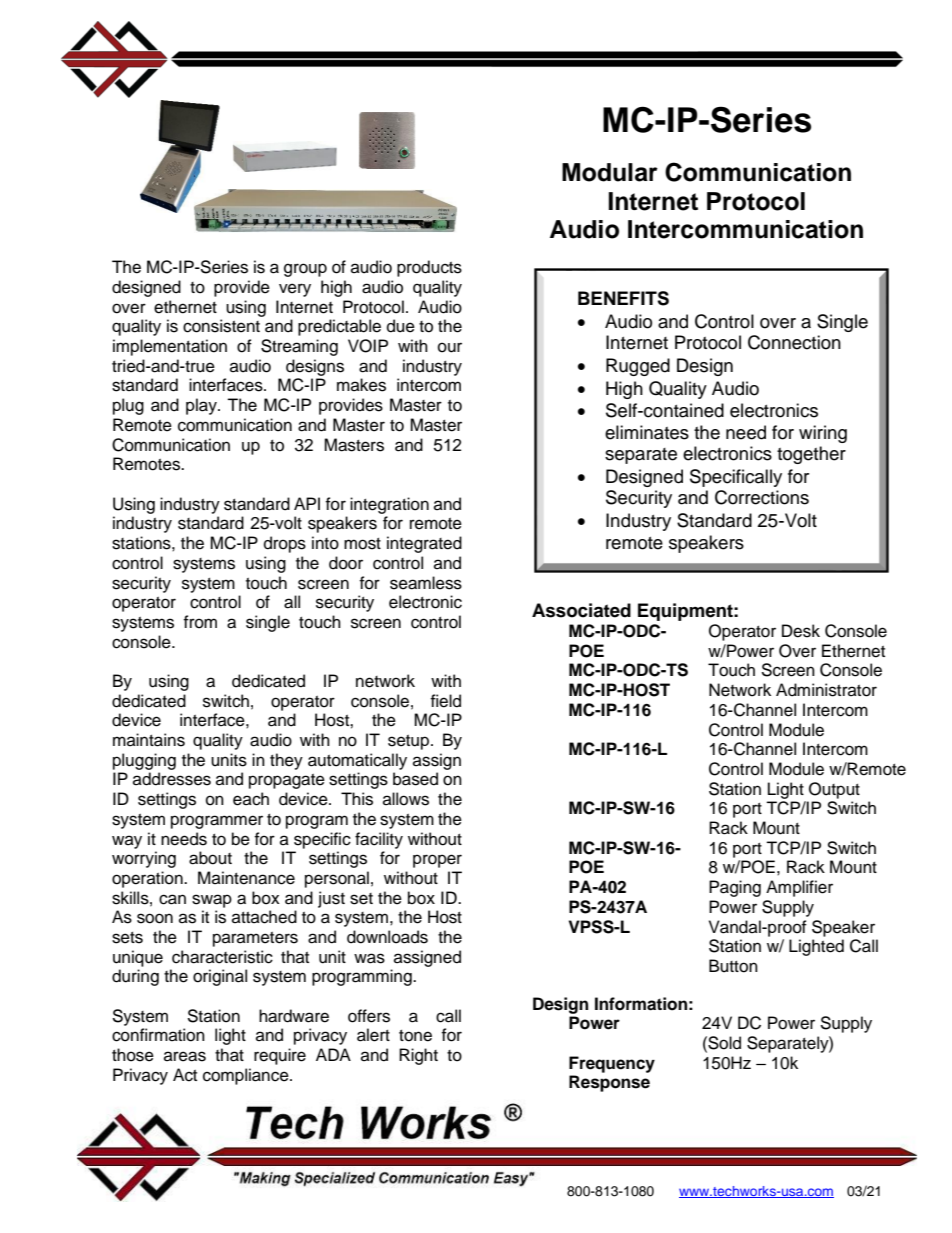 The width and height of the image is (952, 1233). I want to click on seamless, so click(426, 583).
